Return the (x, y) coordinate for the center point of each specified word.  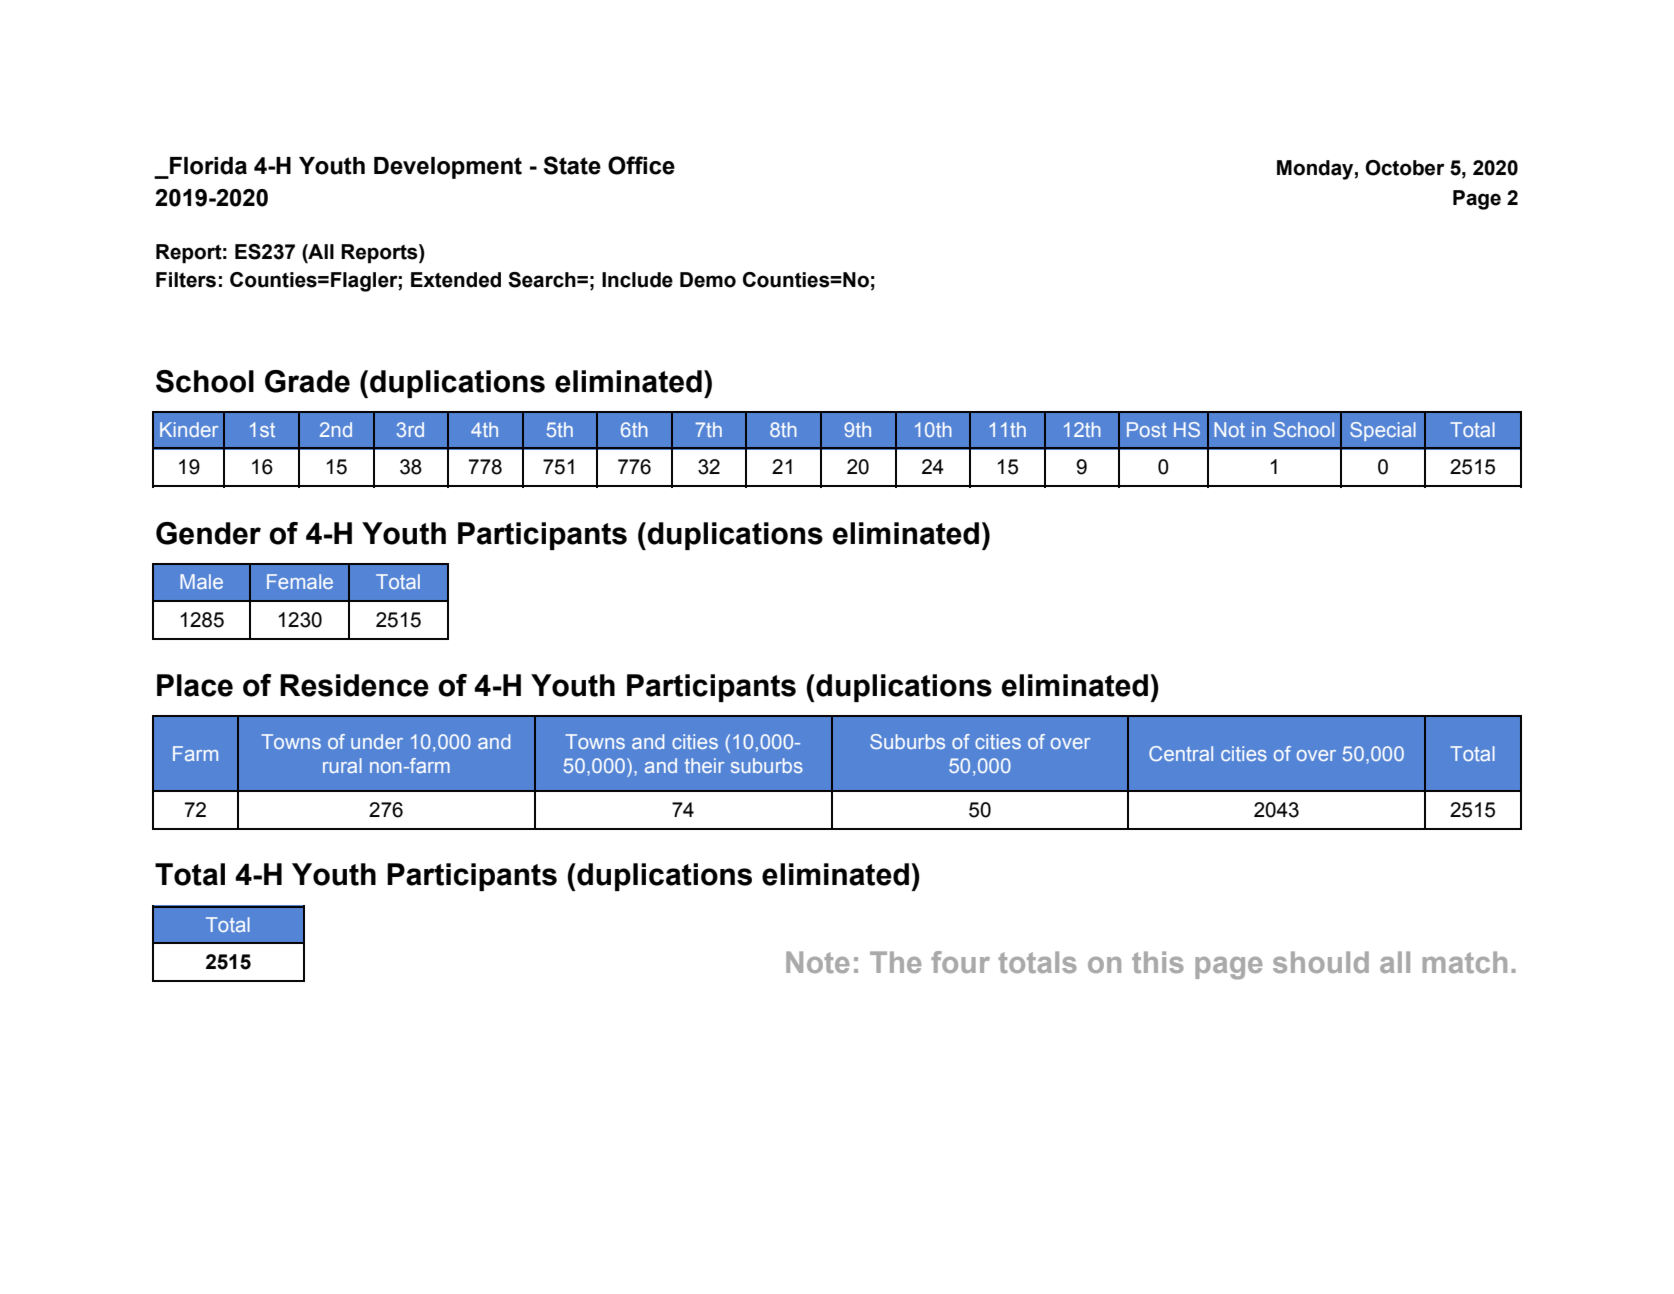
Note (818, 962)
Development (448, 168)
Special (1383, 431)
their (704, 765)
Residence (354, 685)
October (1405, 168)
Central (1181, 753)
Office (641, 165)
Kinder (189, 429)
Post (1147, 429)
